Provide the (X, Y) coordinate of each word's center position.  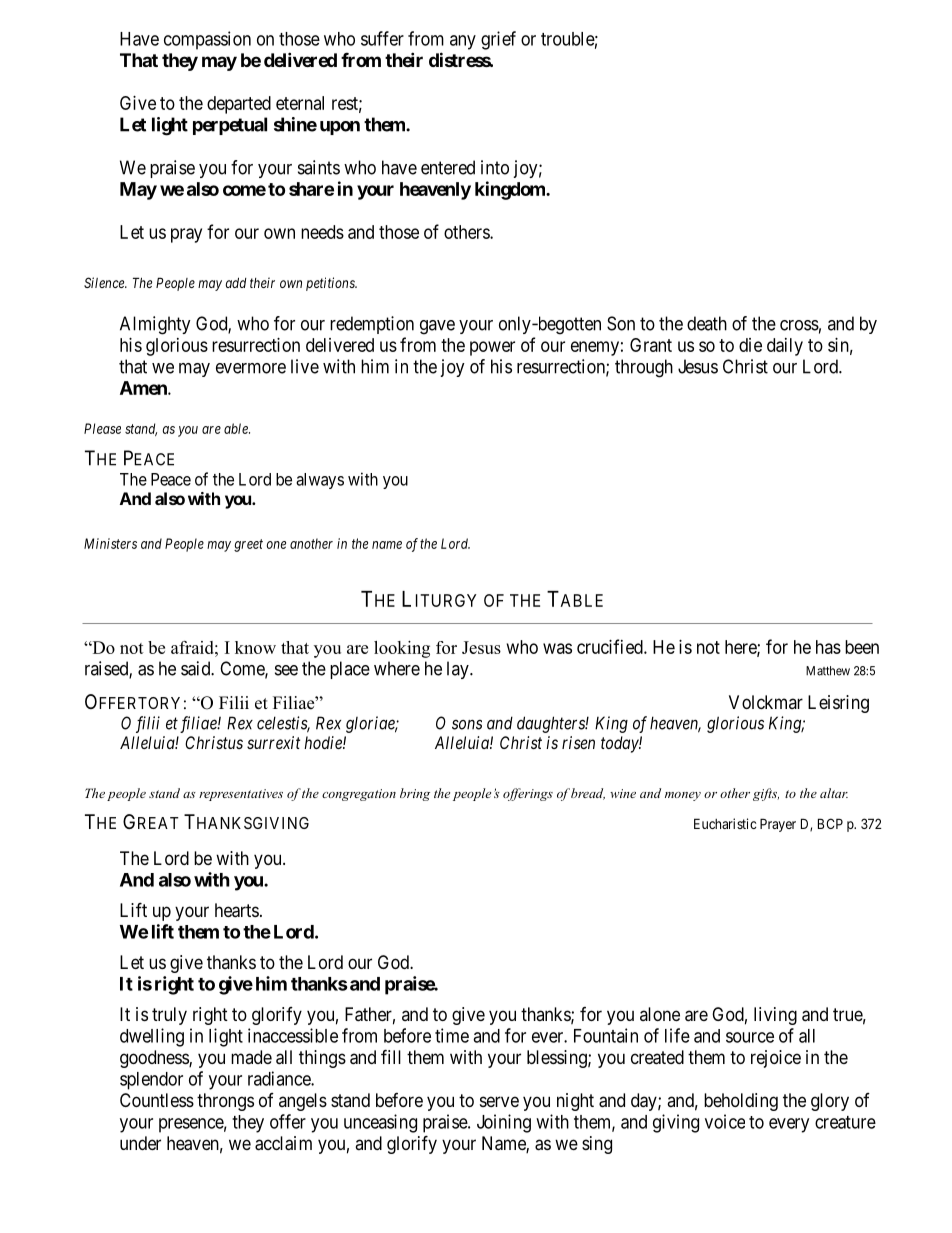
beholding (741, 1102)
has (828, 647)
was (557, 648)
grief (498, 40)
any (463, 42)
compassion (207, 40)
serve (499, 1101)
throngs (225, 1102)
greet (248, 545)
